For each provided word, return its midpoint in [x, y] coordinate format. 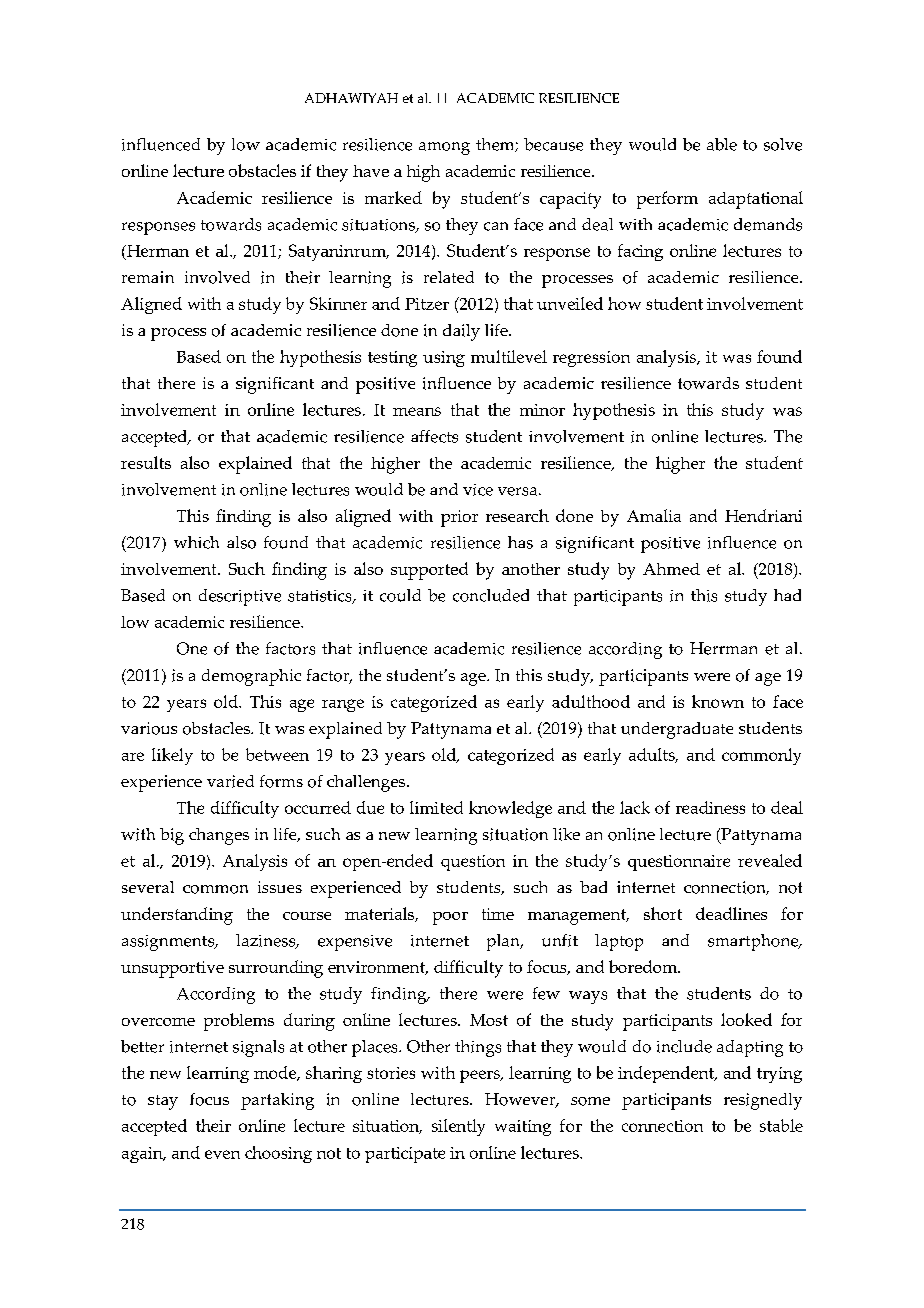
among [444, 148]
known [718, 701]
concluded [491, 595]
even [222, 1154]
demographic [251, 677]
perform [667, 200]
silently [458, 1127]
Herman [157, 252]
